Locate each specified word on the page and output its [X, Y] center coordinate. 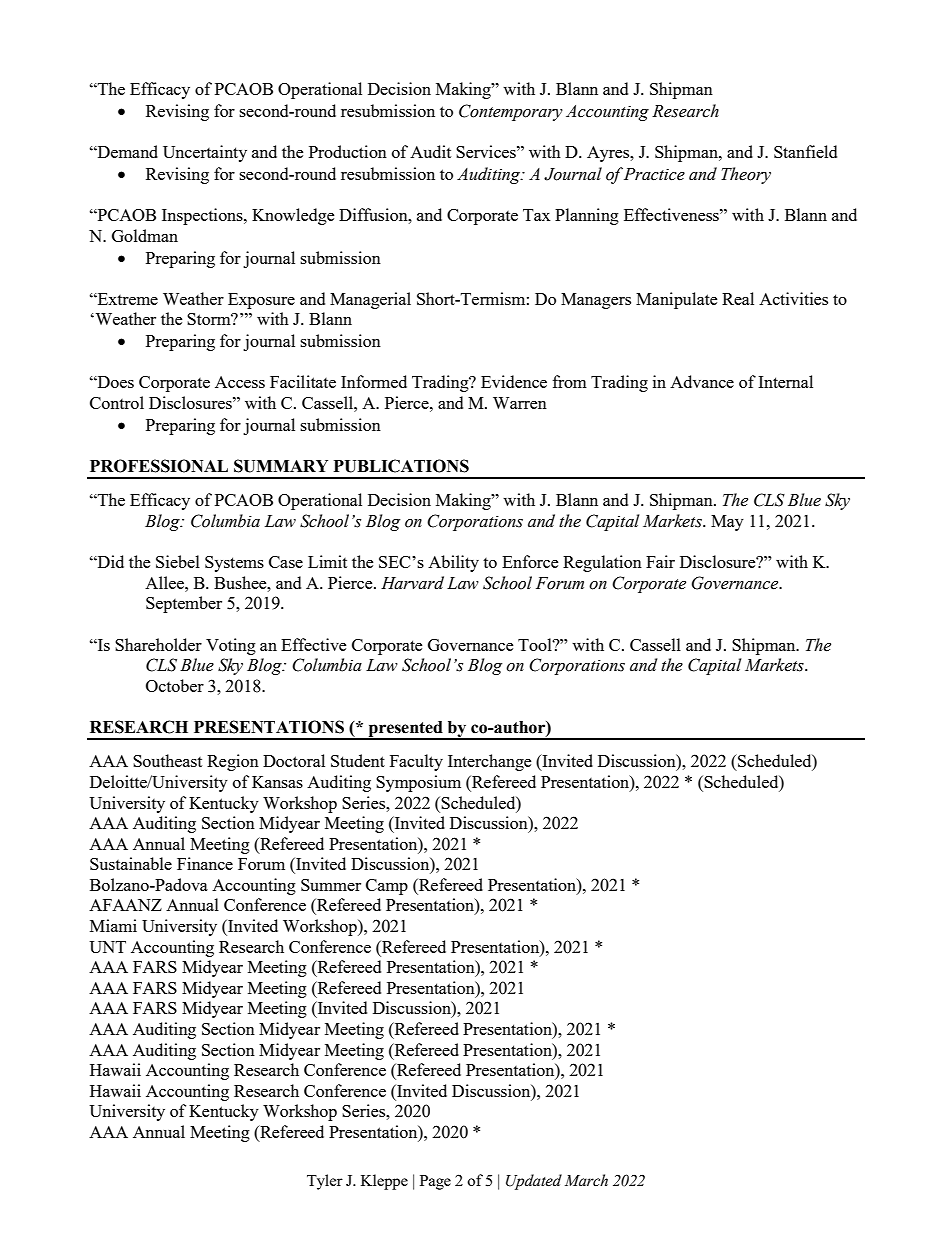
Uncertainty [205, 153]
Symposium [418, 783]
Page [435, 1182]
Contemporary [511, 112]
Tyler [325, 1182]
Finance [205, 863]
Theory [746, 175]
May [727, 523]
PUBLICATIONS [401, 466]
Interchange [489, 762]
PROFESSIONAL [159, 466]
